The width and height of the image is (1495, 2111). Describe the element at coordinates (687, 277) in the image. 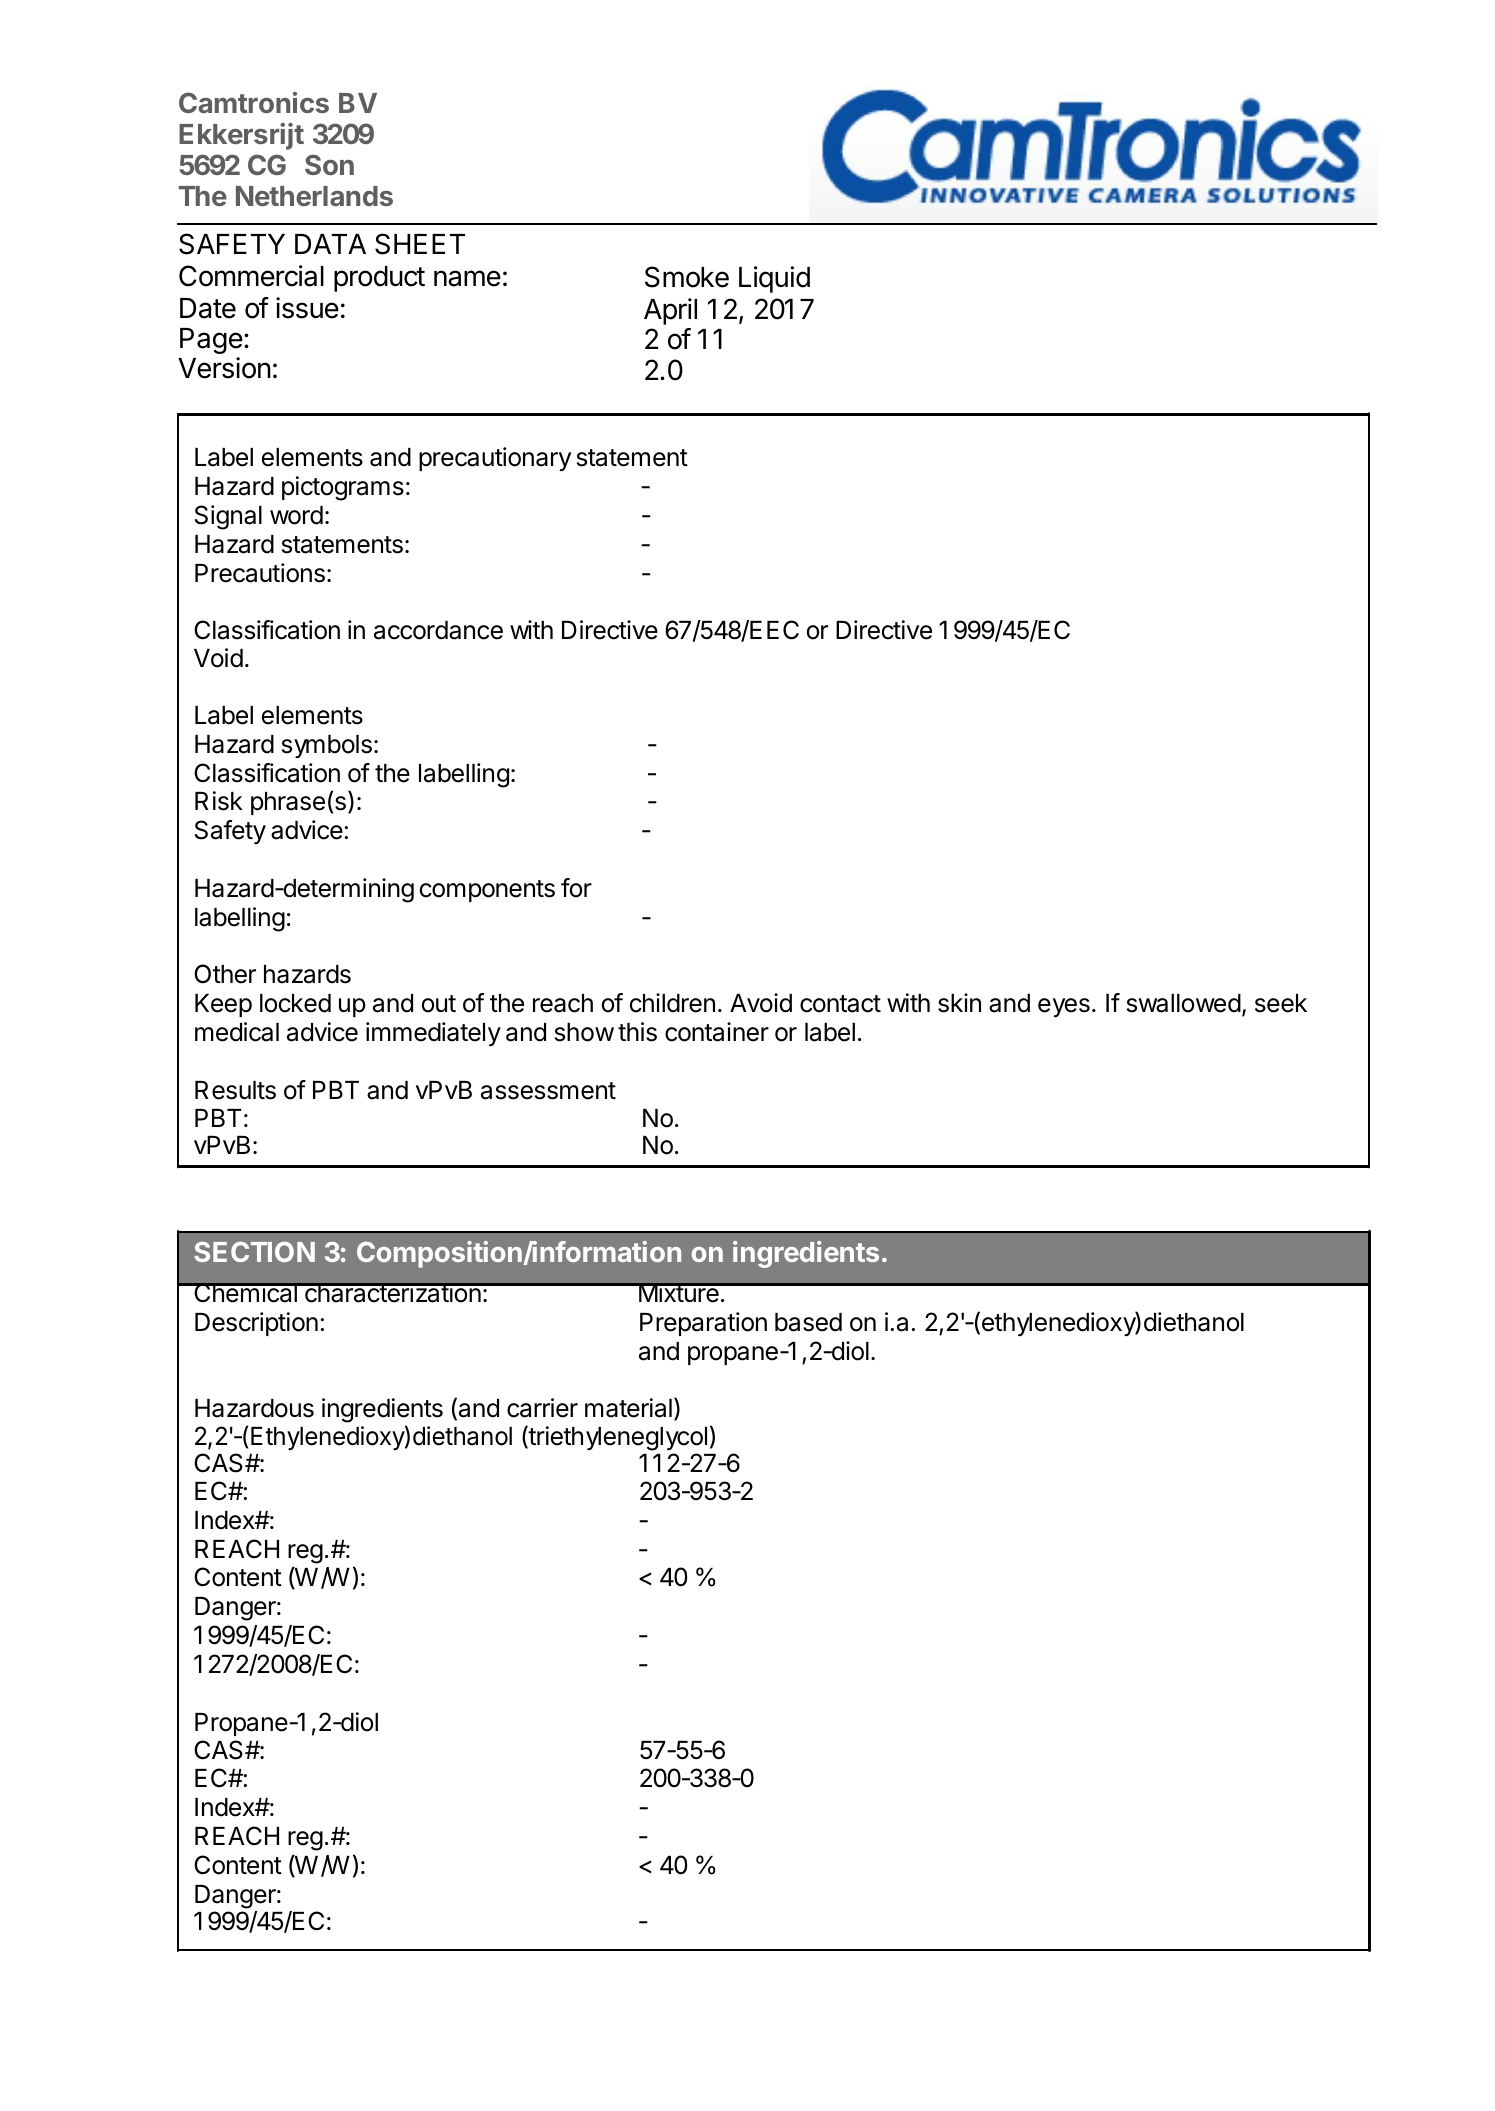

I see `Smoke` at that location.
